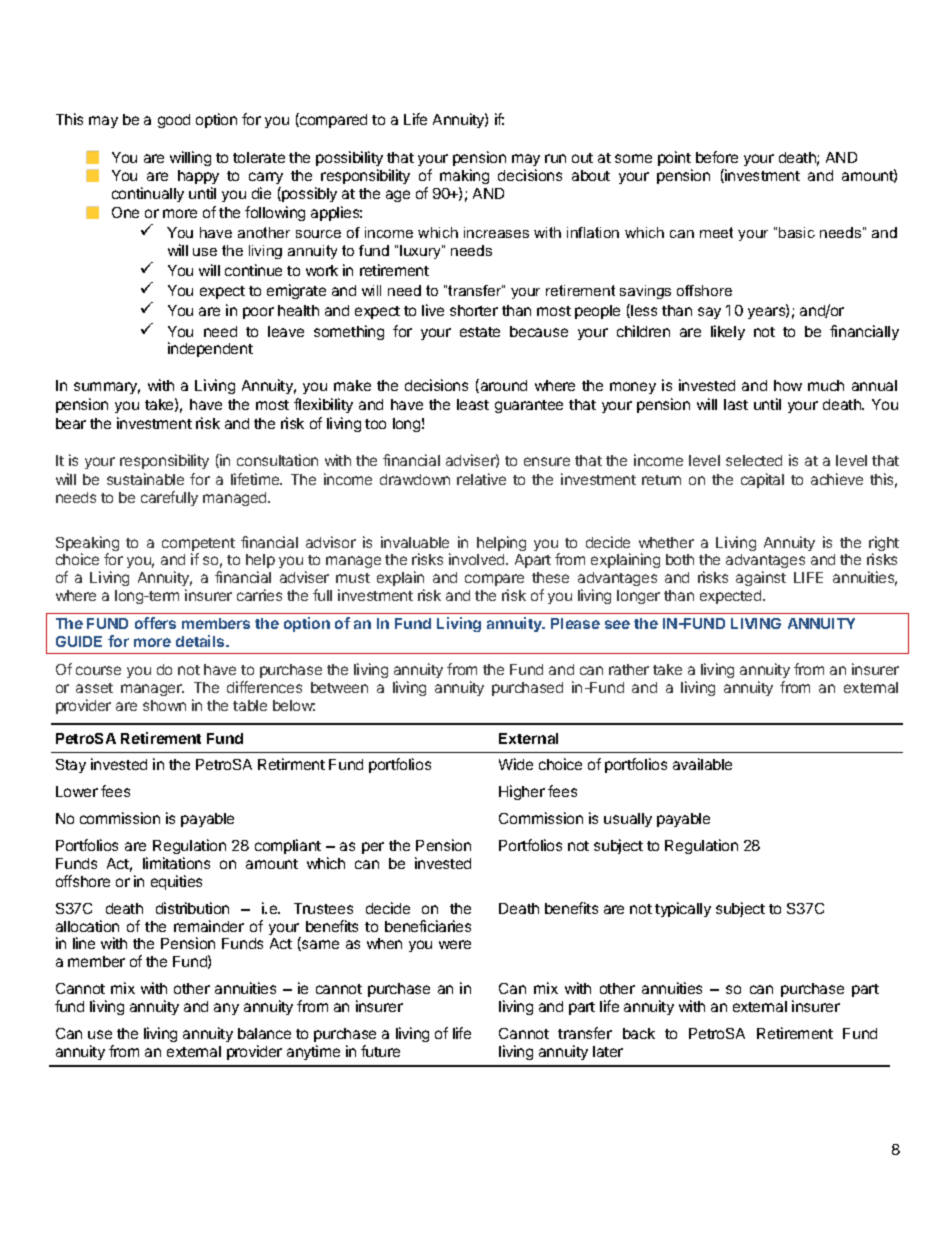 This screenshot has height=1233, width=952. I want to click on against, so click(761, 578).
